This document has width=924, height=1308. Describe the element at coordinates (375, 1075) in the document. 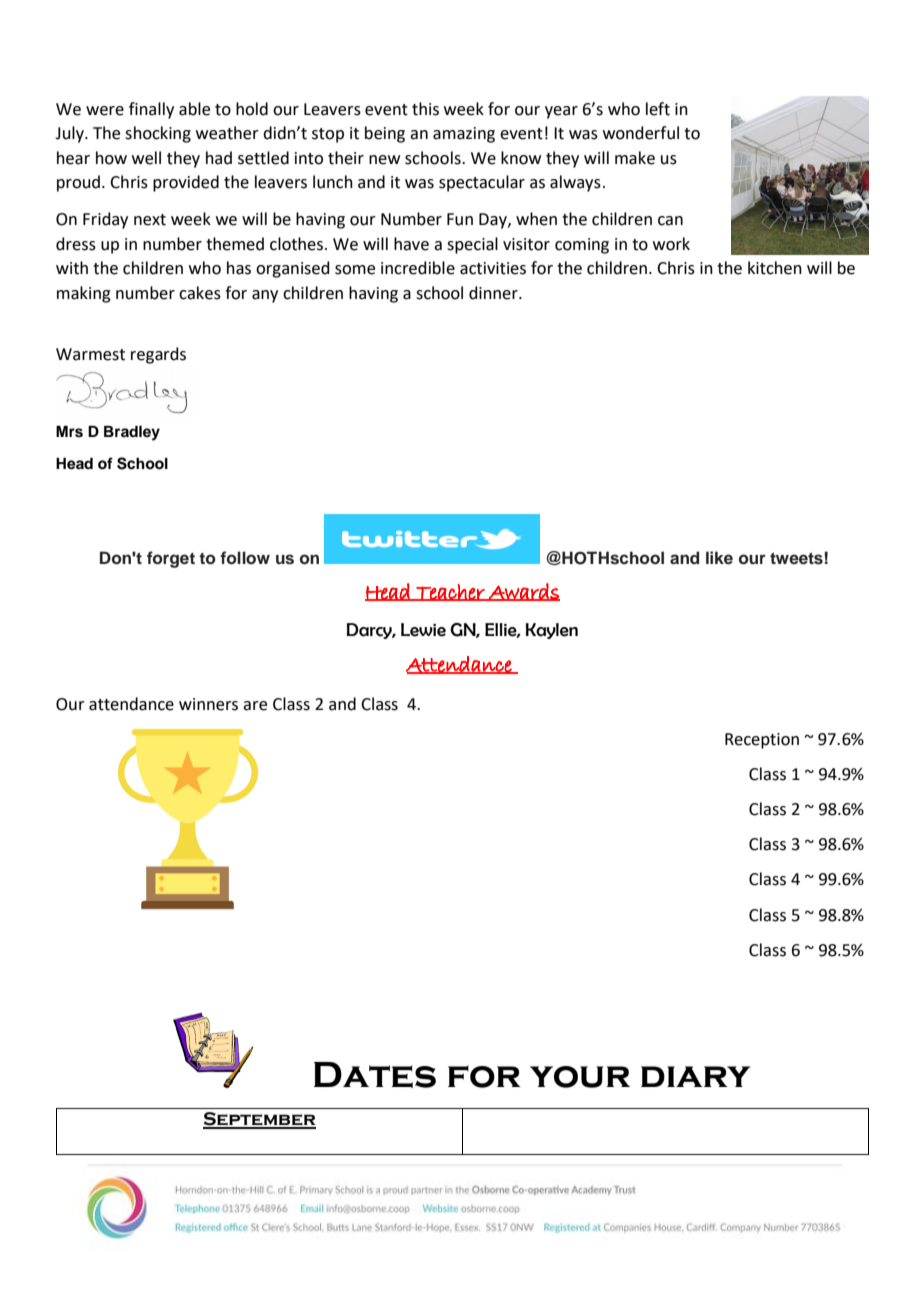

I see `Dates` at that location.
